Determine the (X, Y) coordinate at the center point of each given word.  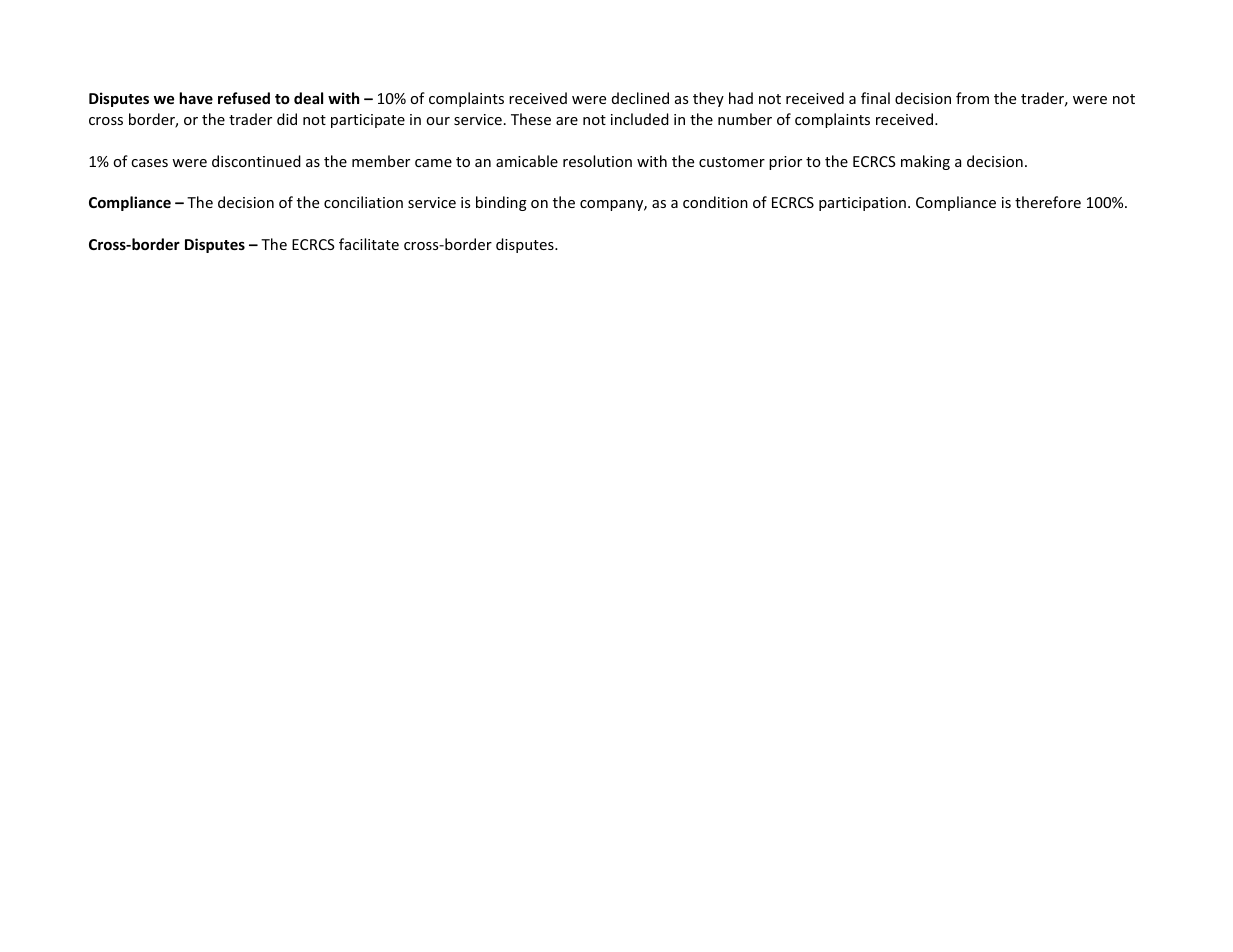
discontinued (256, 161)
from (972, 98)
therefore (1048, 202)
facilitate (369, 244)
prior (785, 163)
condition (715, 202)
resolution (597, 161)
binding (501, 203)
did (287, 119)
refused (244, 98)
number (745, 119)
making (925, 162)
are (567, 121)
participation (862, 204)
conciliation (363, 202)
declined (640, 98)
